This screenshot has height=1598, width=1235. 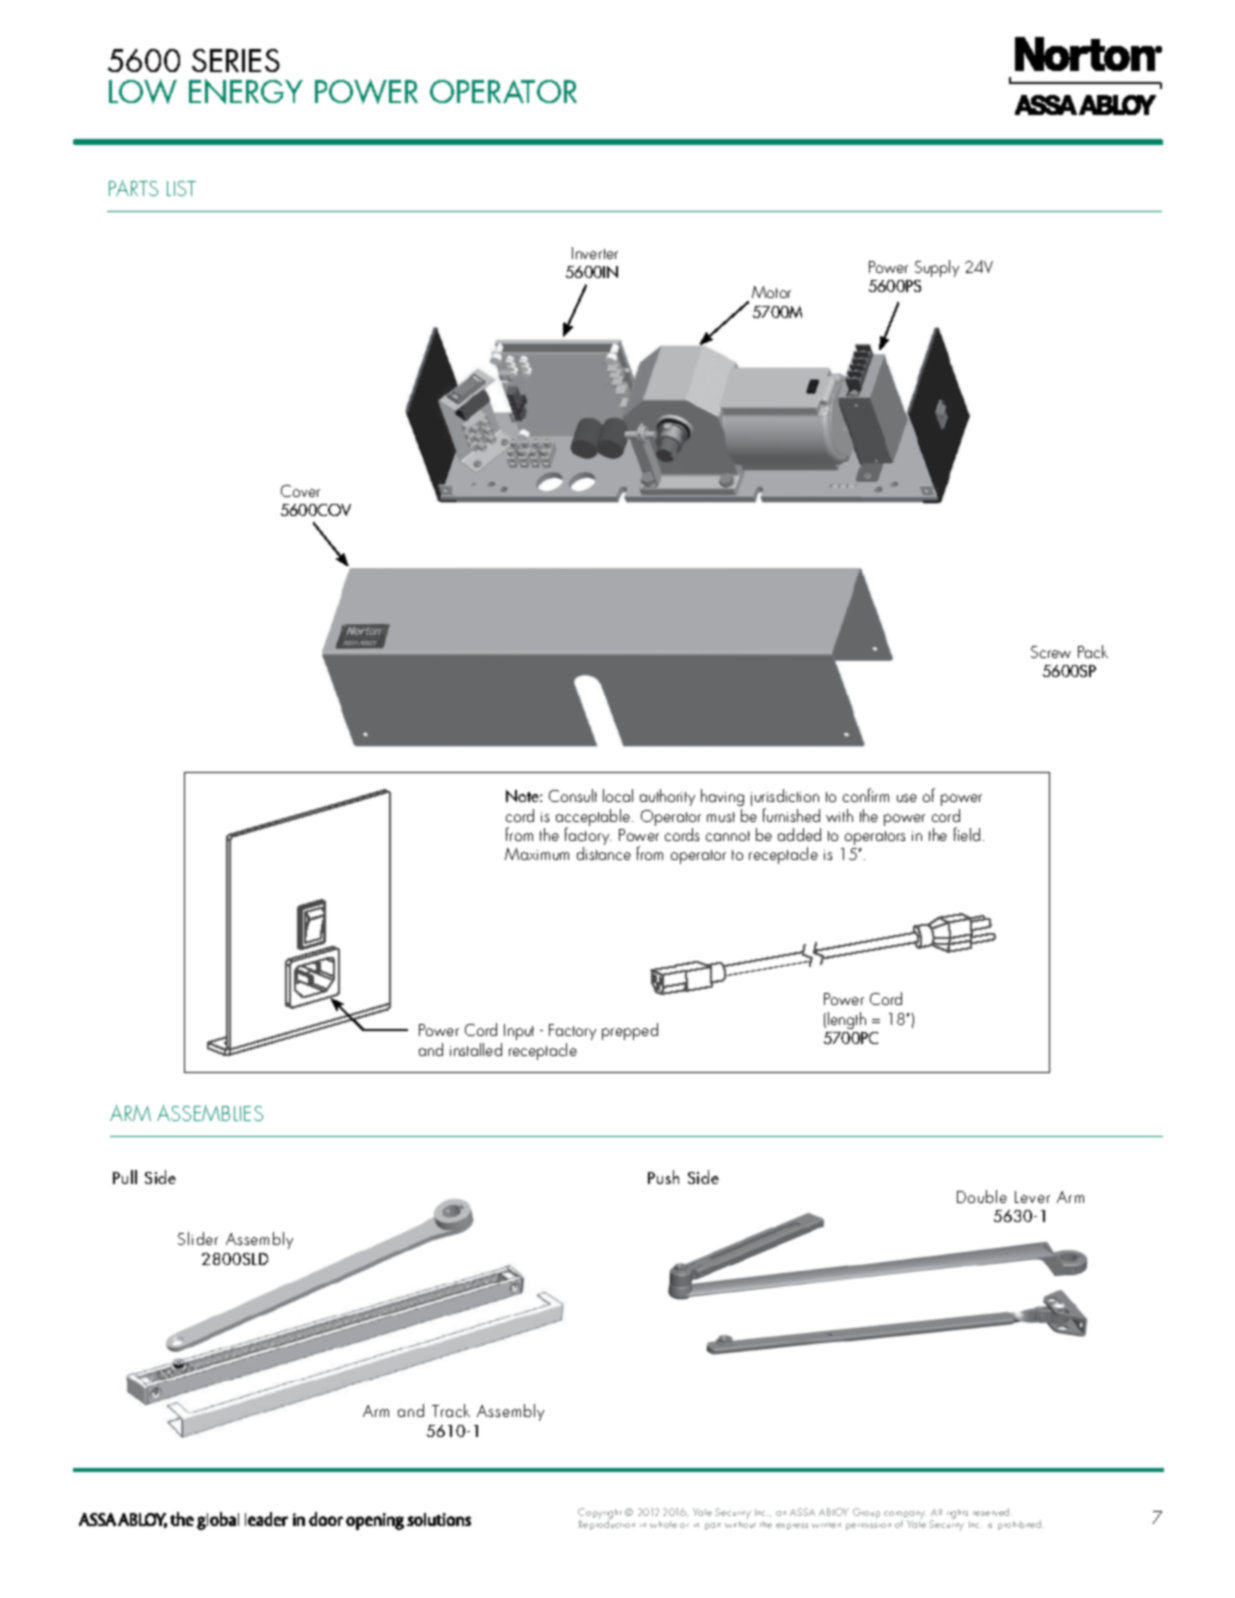 I want to click on local, so click(x=618, y=795).
